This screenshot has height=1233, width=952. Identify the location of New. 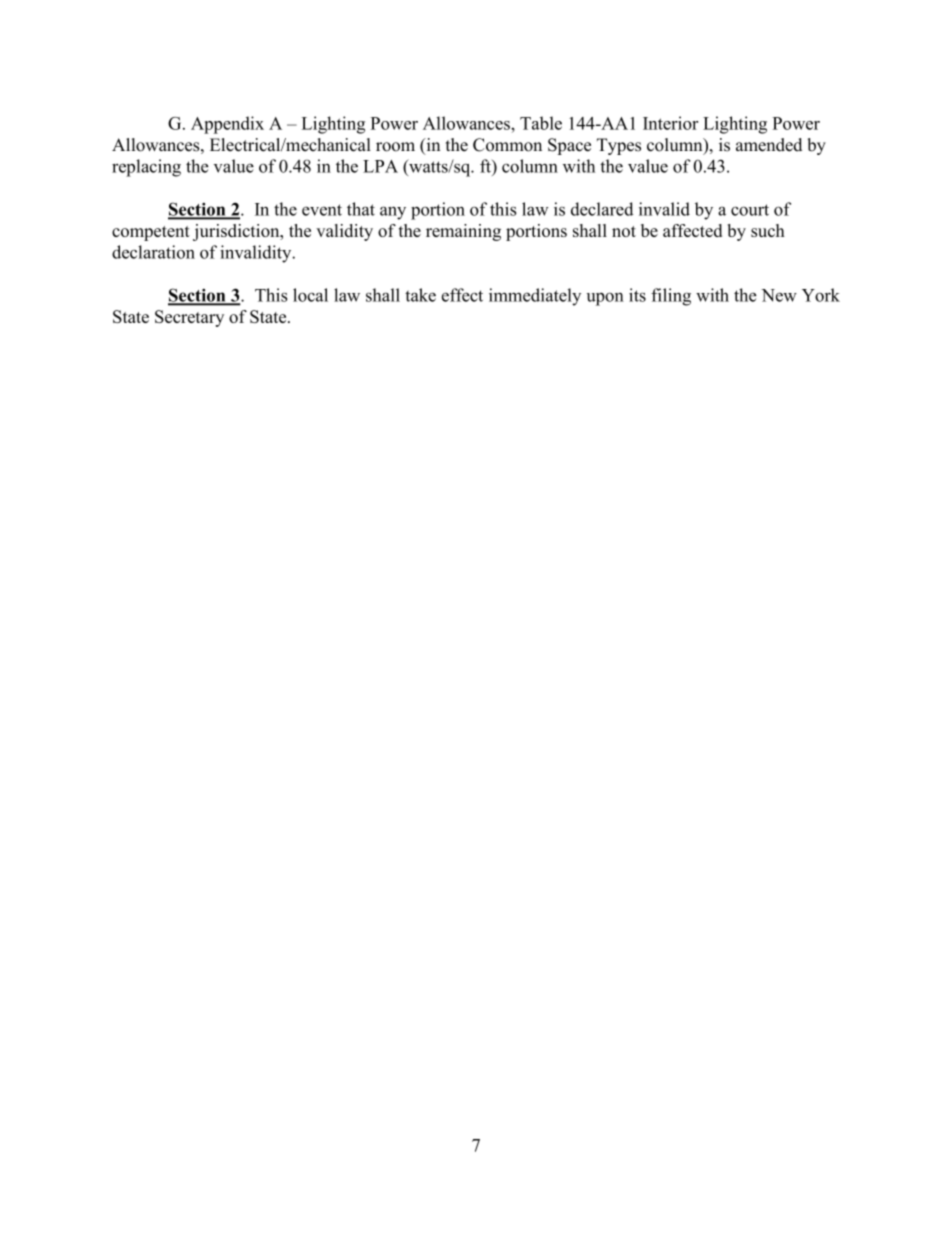
(779, 295).
